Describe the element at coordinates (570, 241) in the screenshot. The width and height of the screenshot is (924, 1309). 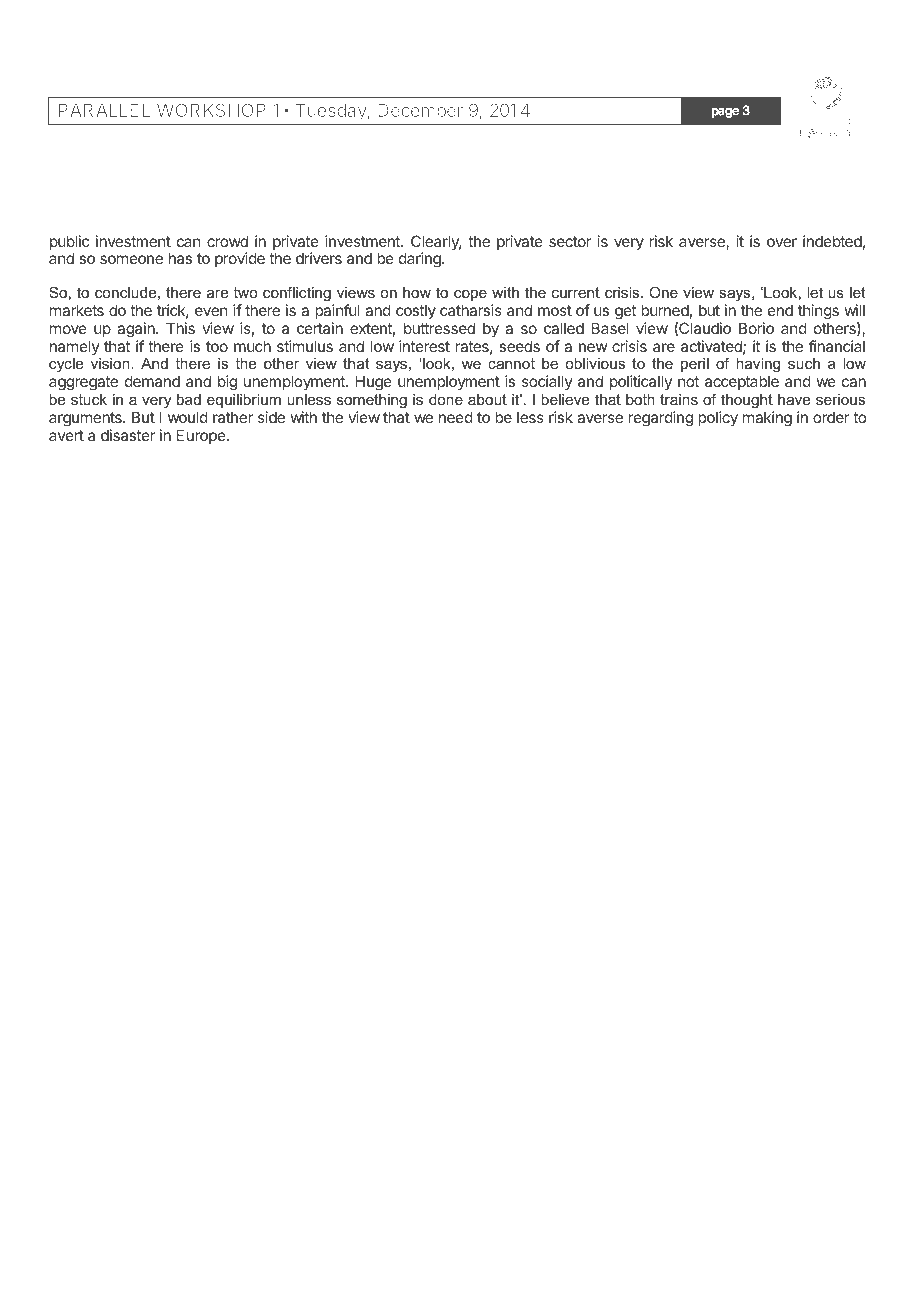
I see `sector` at that location.
